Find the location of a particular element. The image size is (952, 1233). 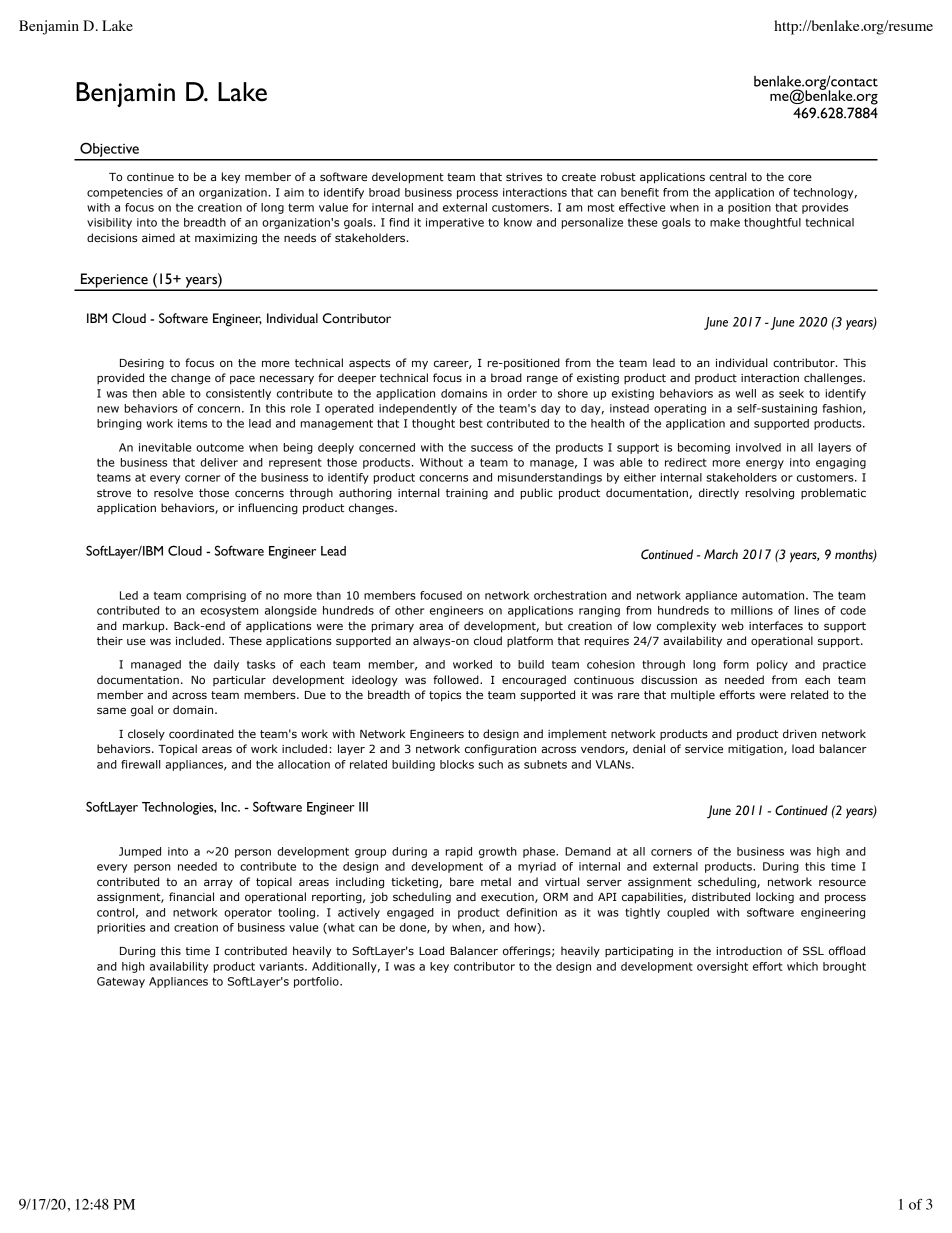

imperative is located at coordinates (455, 223).
